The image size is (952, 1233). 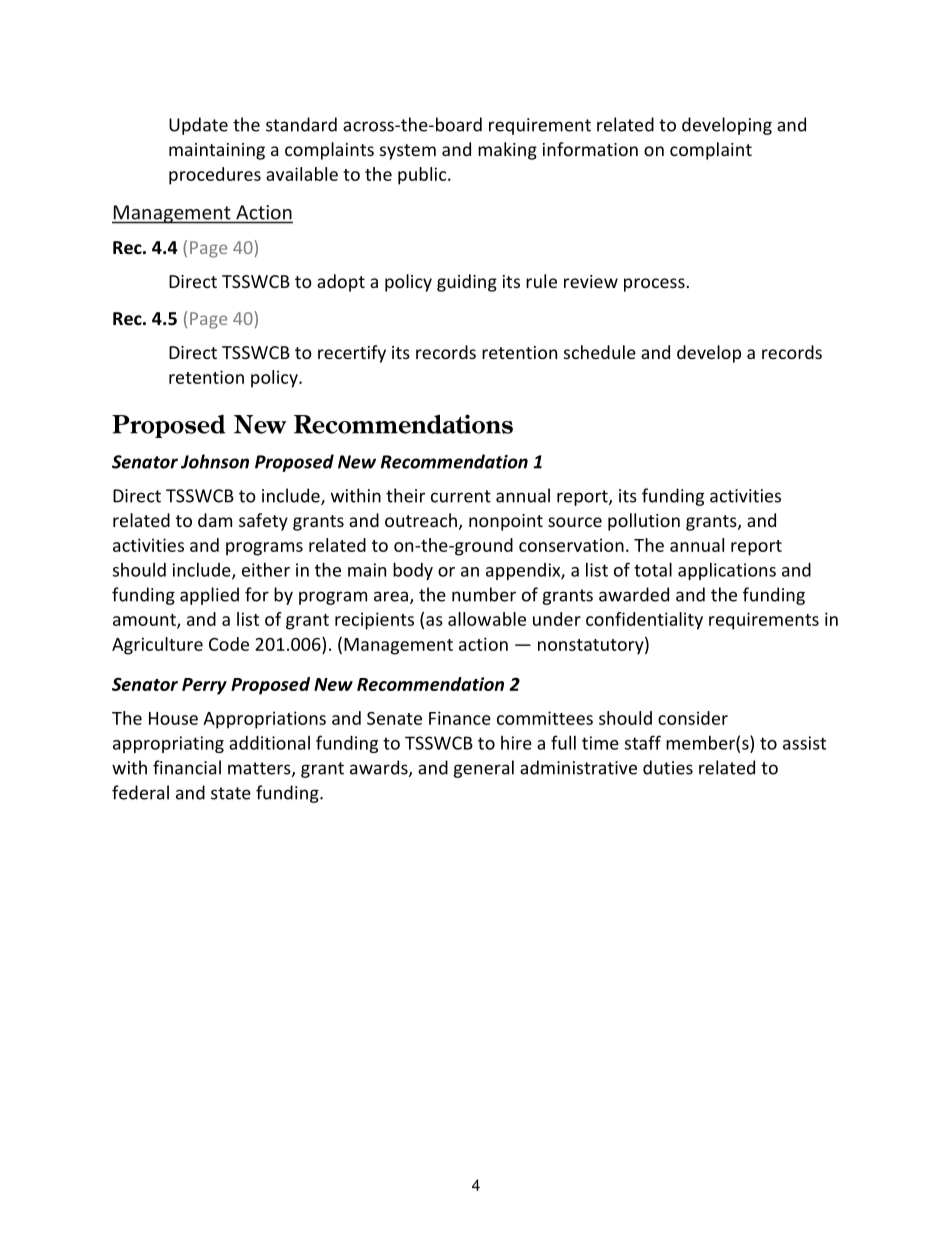 What do you see at coordinates (198, 126) in the page?
I see `Update` at bounding box center [198, 126].
